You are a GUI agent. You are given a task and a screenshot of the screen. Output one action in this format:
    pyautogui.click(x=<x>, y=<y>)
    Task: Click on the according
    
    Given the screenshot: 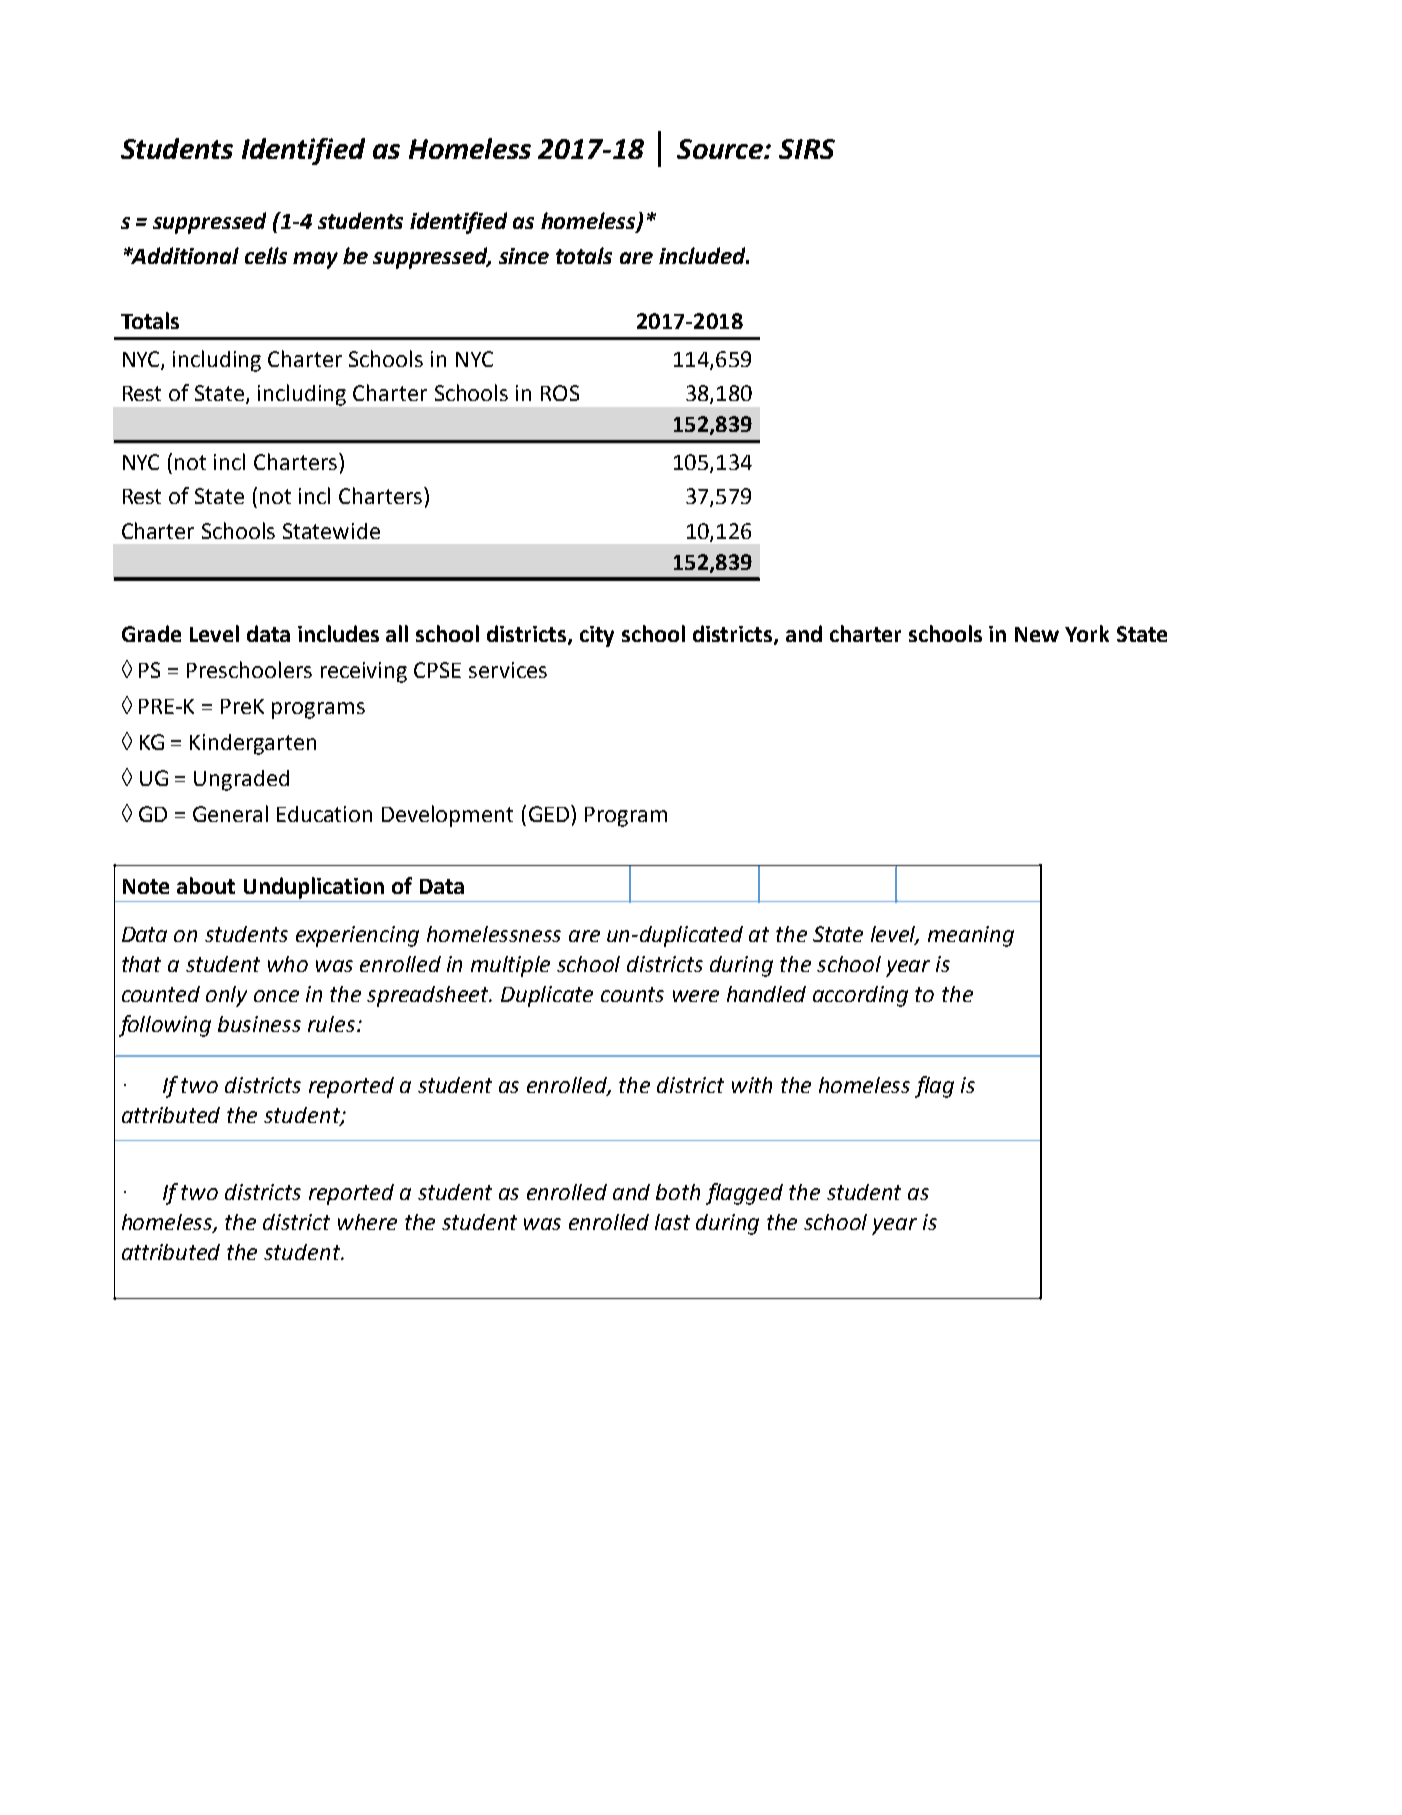 What is the action you would take?
    pyautogui.click(x=860, y=996)
